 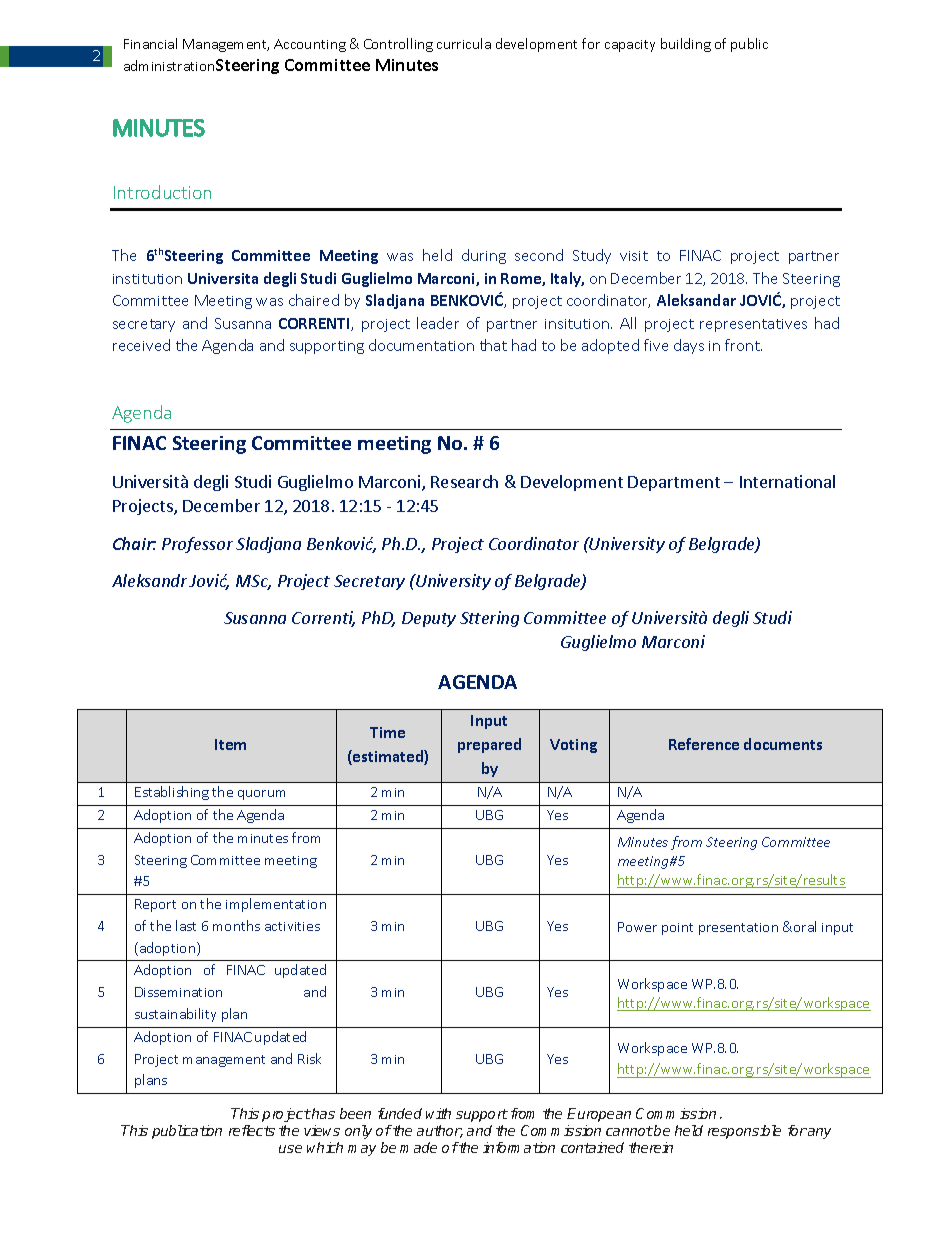 What do you see at coordinates (686, 45) in the screenshot?
I see `building` at bounding box center [686, 45].
